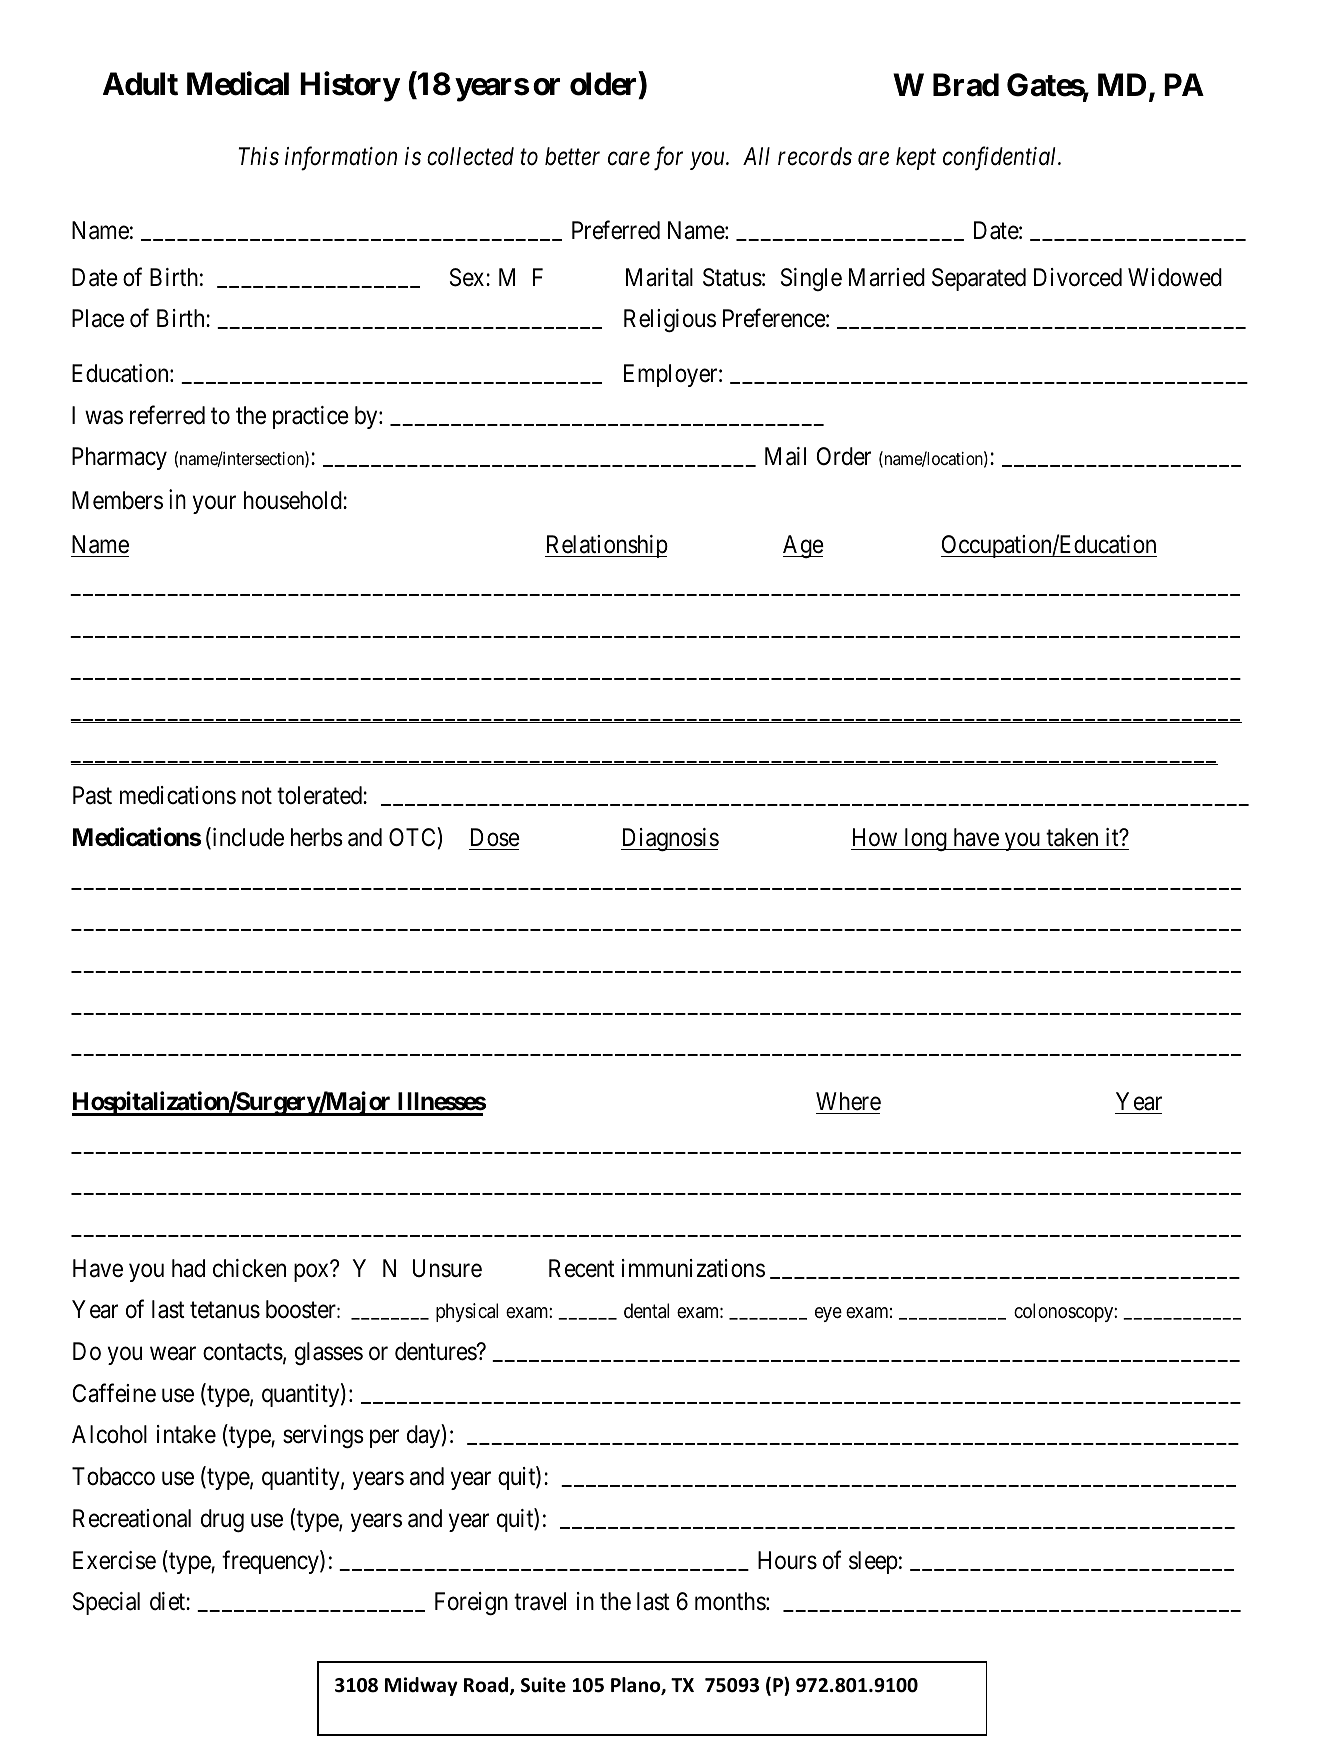 The height and width of the screenshot is (1740, 1344). What do you see at coordinates (311, 417) in the screenshot?
I see `practice` at bounding box center [311, 417].
